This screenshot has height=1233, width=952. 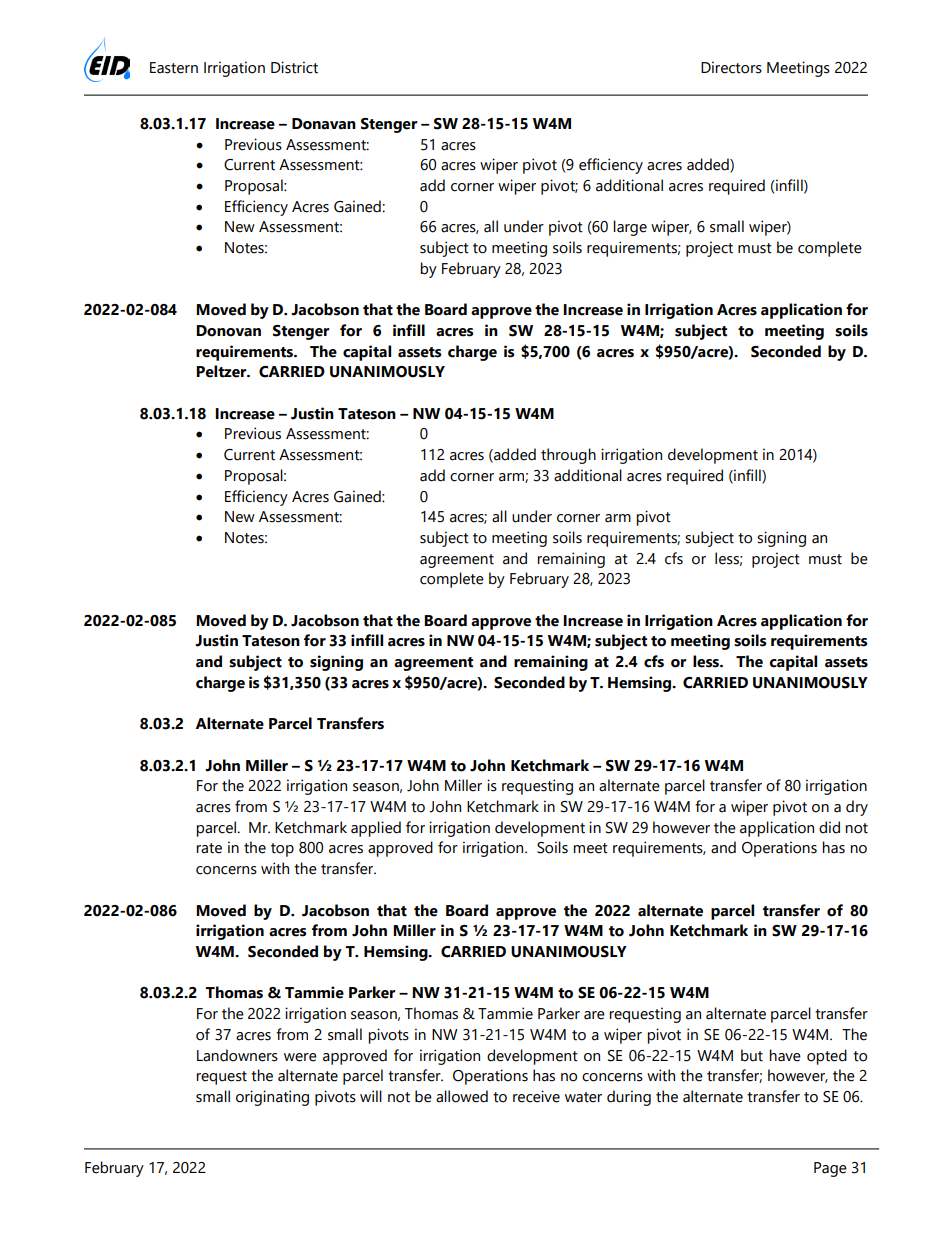 I want to click on originating, so click(x=272, y=1098).
